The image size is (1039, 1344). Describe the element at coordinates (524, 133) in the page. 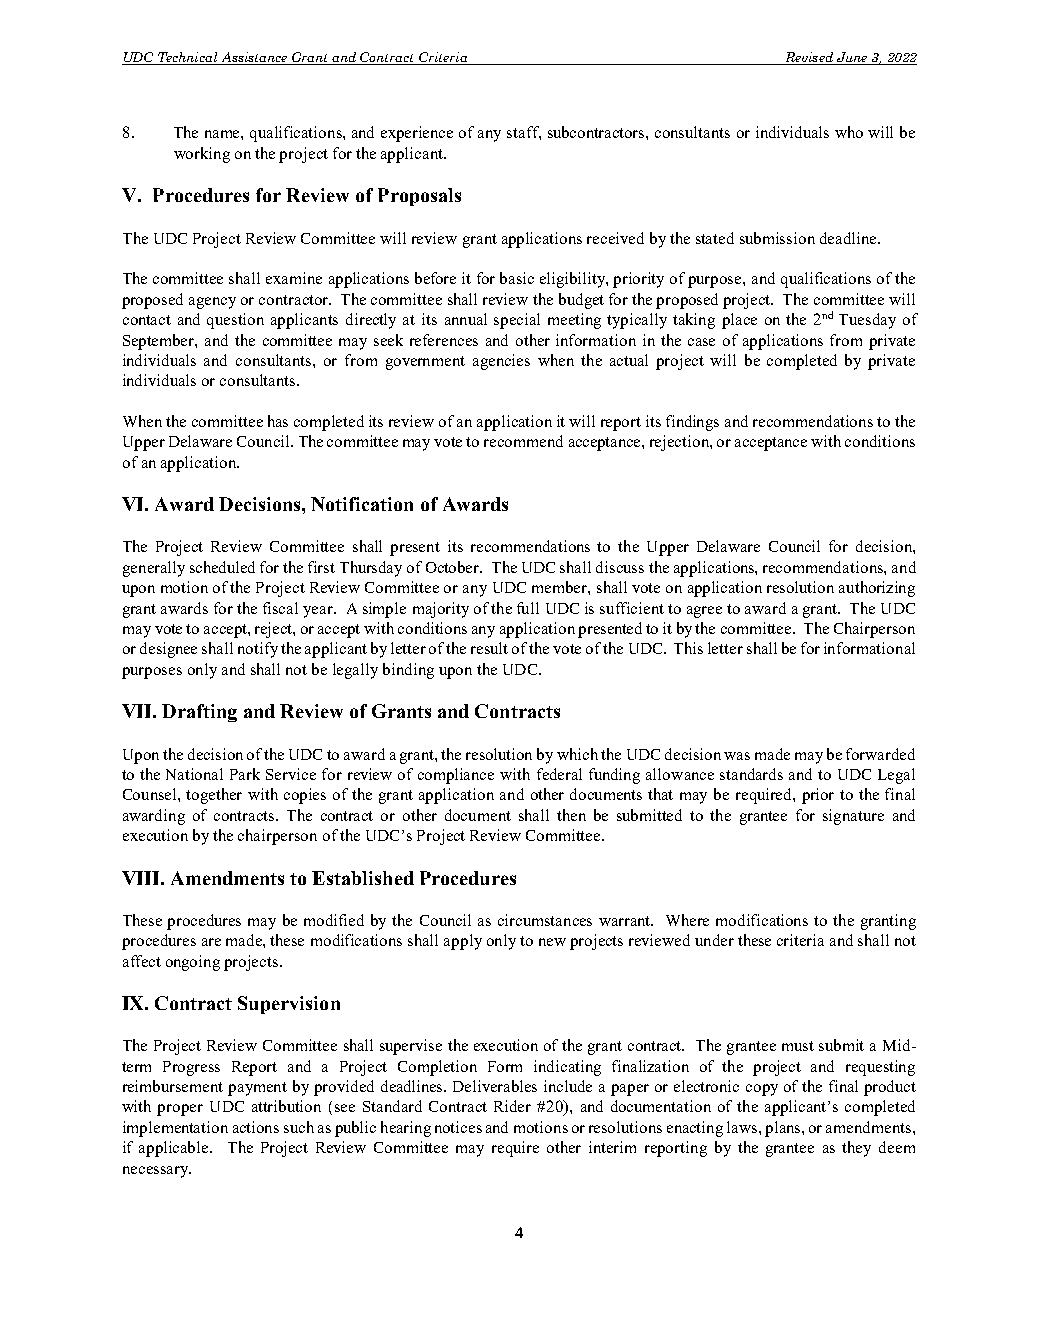

I see `staff` at that location.
